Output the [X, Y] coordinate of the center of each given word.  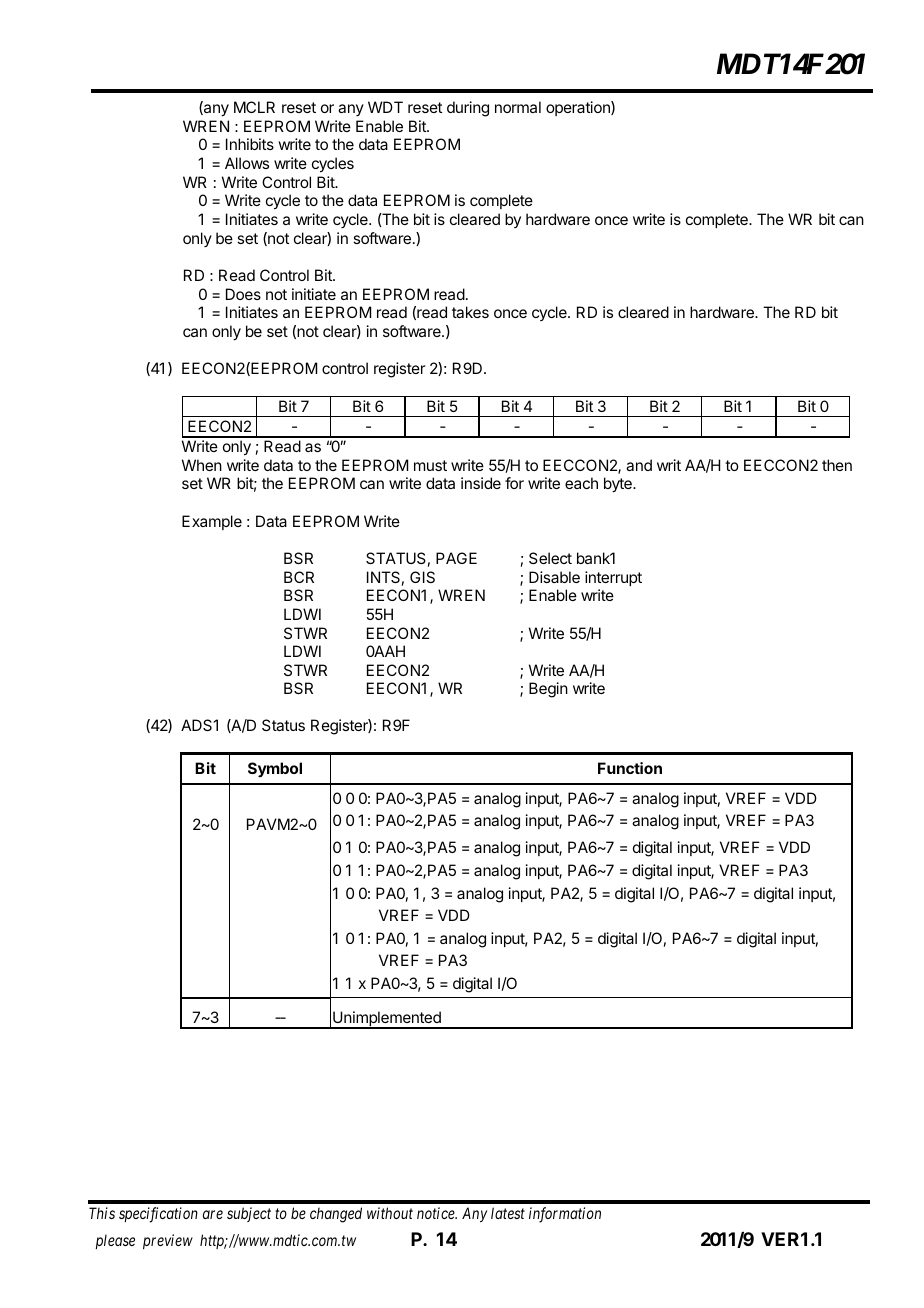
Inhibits [250, 144]
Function [630, 768]
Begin [548, 690]
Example [212, 522]
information [565, 1215]
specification [158, 1215]
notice [437, 1213]
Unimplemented [387, 1020]
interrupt [613, 578]
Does [243, 294]
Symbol [275, 769]
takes [470, 312]
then [837, 465]
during [468, 109]
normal [518, 107]
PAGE [456, 558]
